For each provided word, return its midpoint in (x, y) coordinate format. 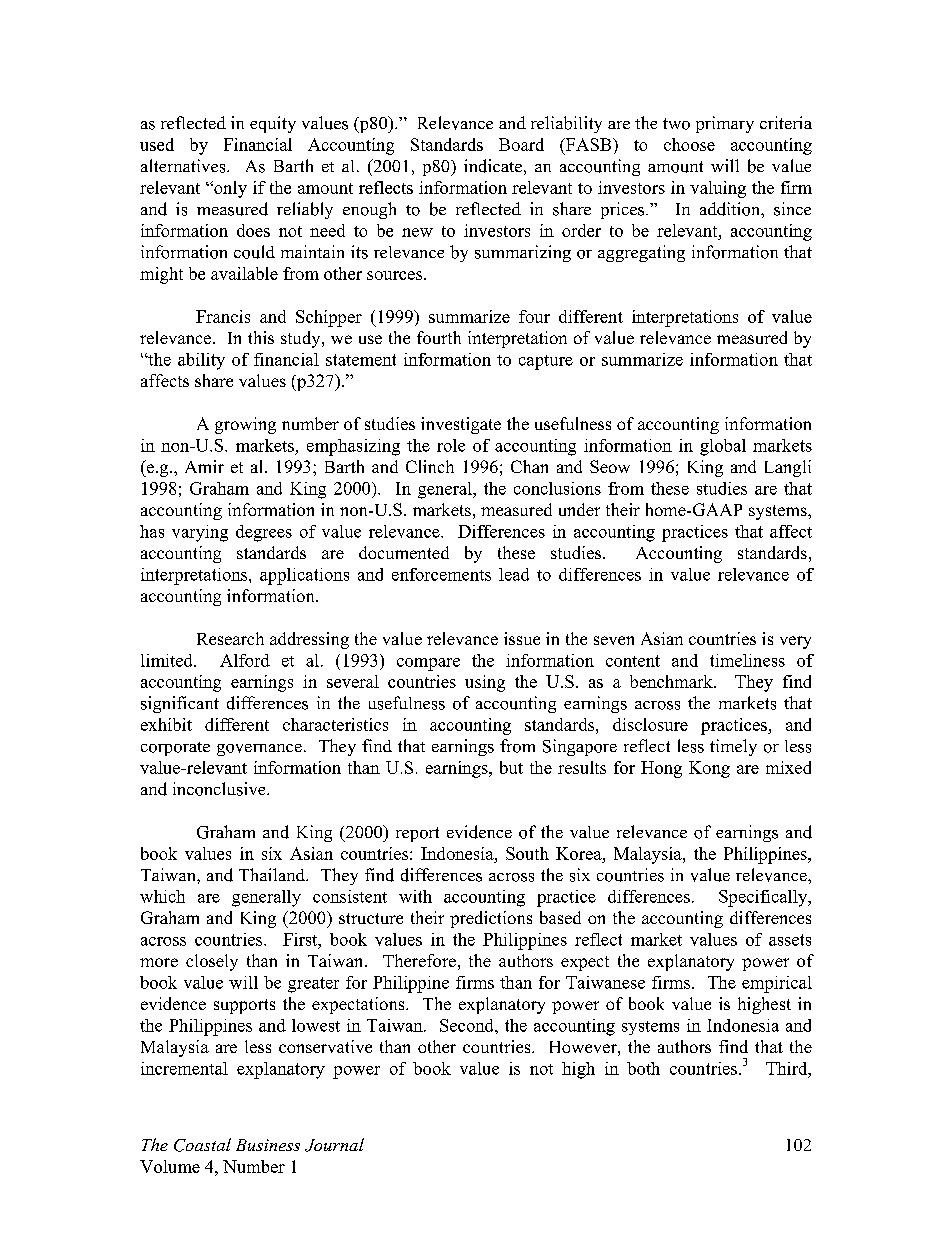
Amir (204, 466)
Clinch (430, 466)
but (511, 767)
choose (689, 144)
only (229, 189)
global (723, 447)
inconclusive (220, 789)
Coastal (202, 1145)
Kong (709, 769)
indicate (493, 166)
